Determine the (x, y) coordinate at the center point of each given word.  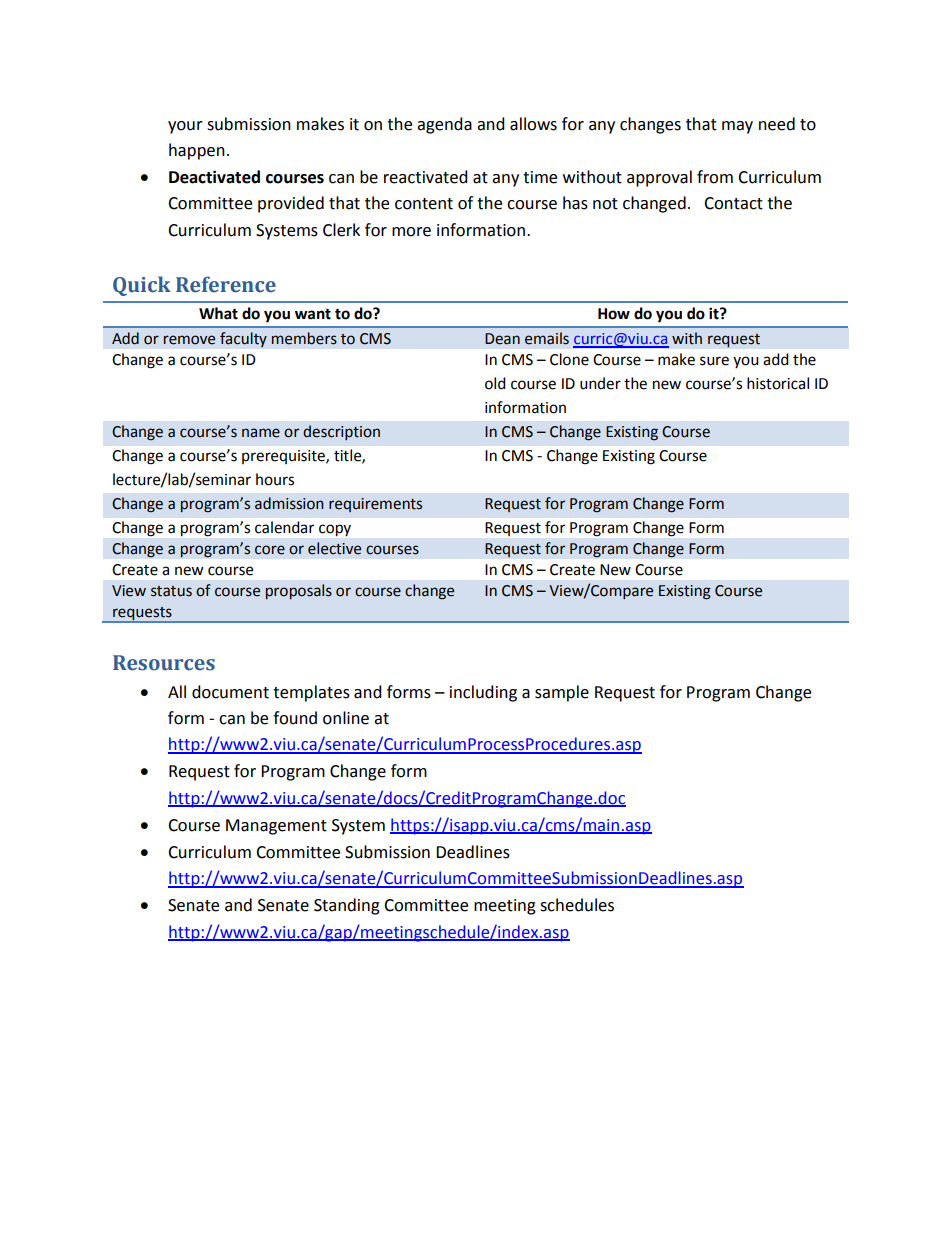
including (483, 693)
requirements (375, 505)
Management (276, 827)
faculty (243, 340)
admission (289, 503)
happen (197, 151)
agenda (444, 125)
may (737, 127)
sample (562, 693)
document (230, 692)
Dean (502, 339)
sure (714, 361)
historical (778, 383)
